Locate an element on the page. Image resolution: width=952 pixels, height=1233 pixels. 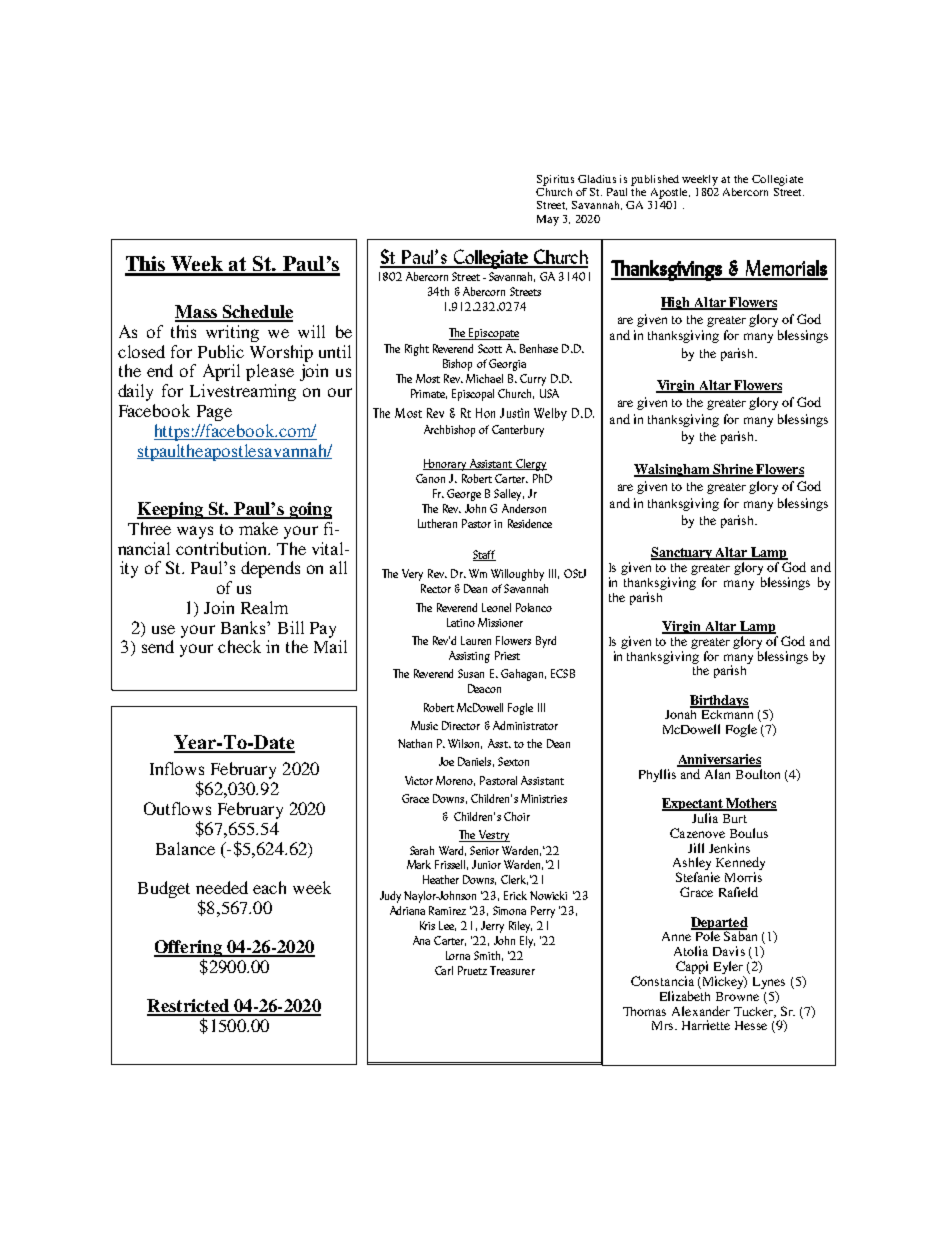
Shrine is located at coordinates (733, 470).
